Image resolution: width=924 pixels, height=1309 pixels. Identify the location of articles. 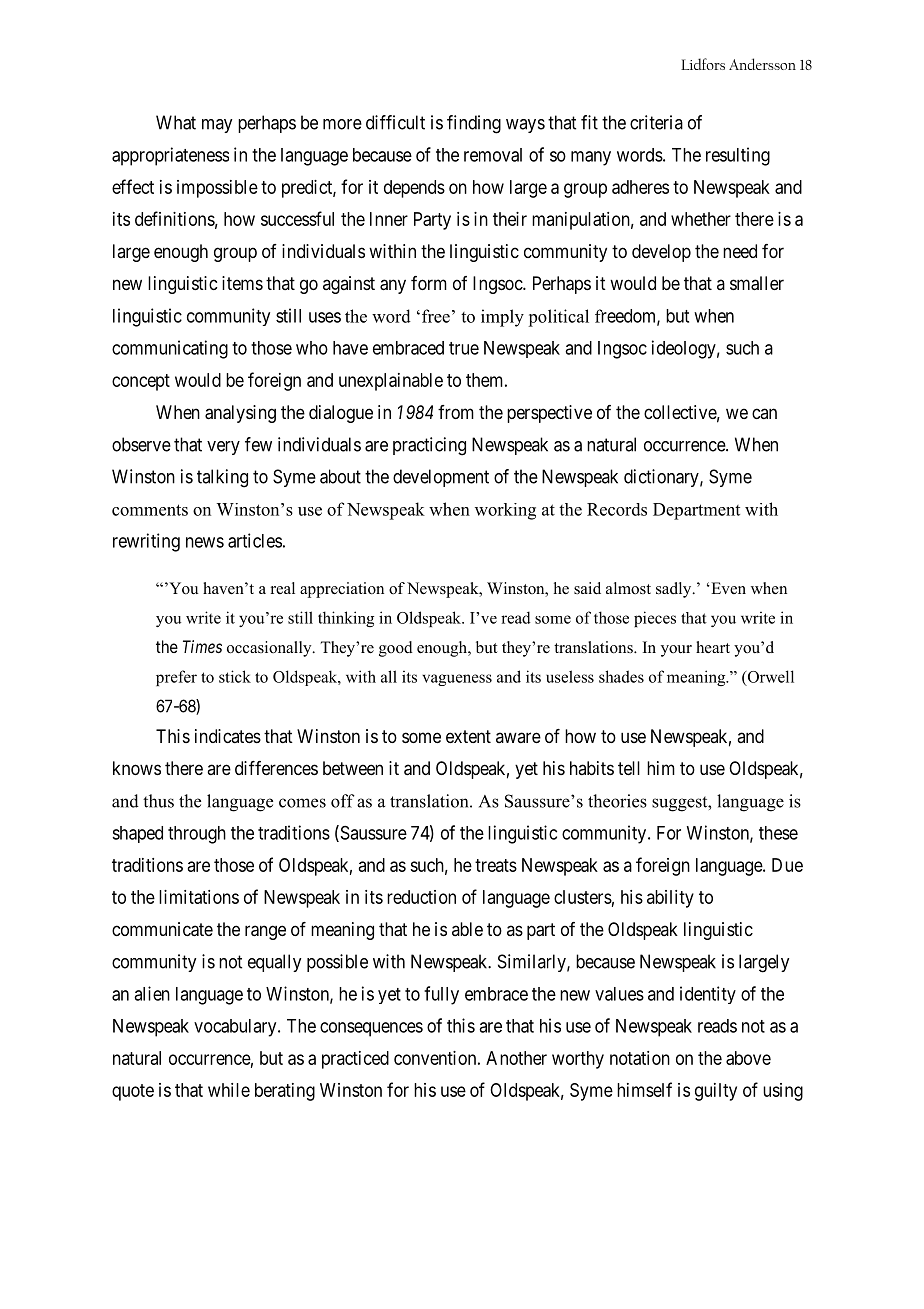
(255, 540).
